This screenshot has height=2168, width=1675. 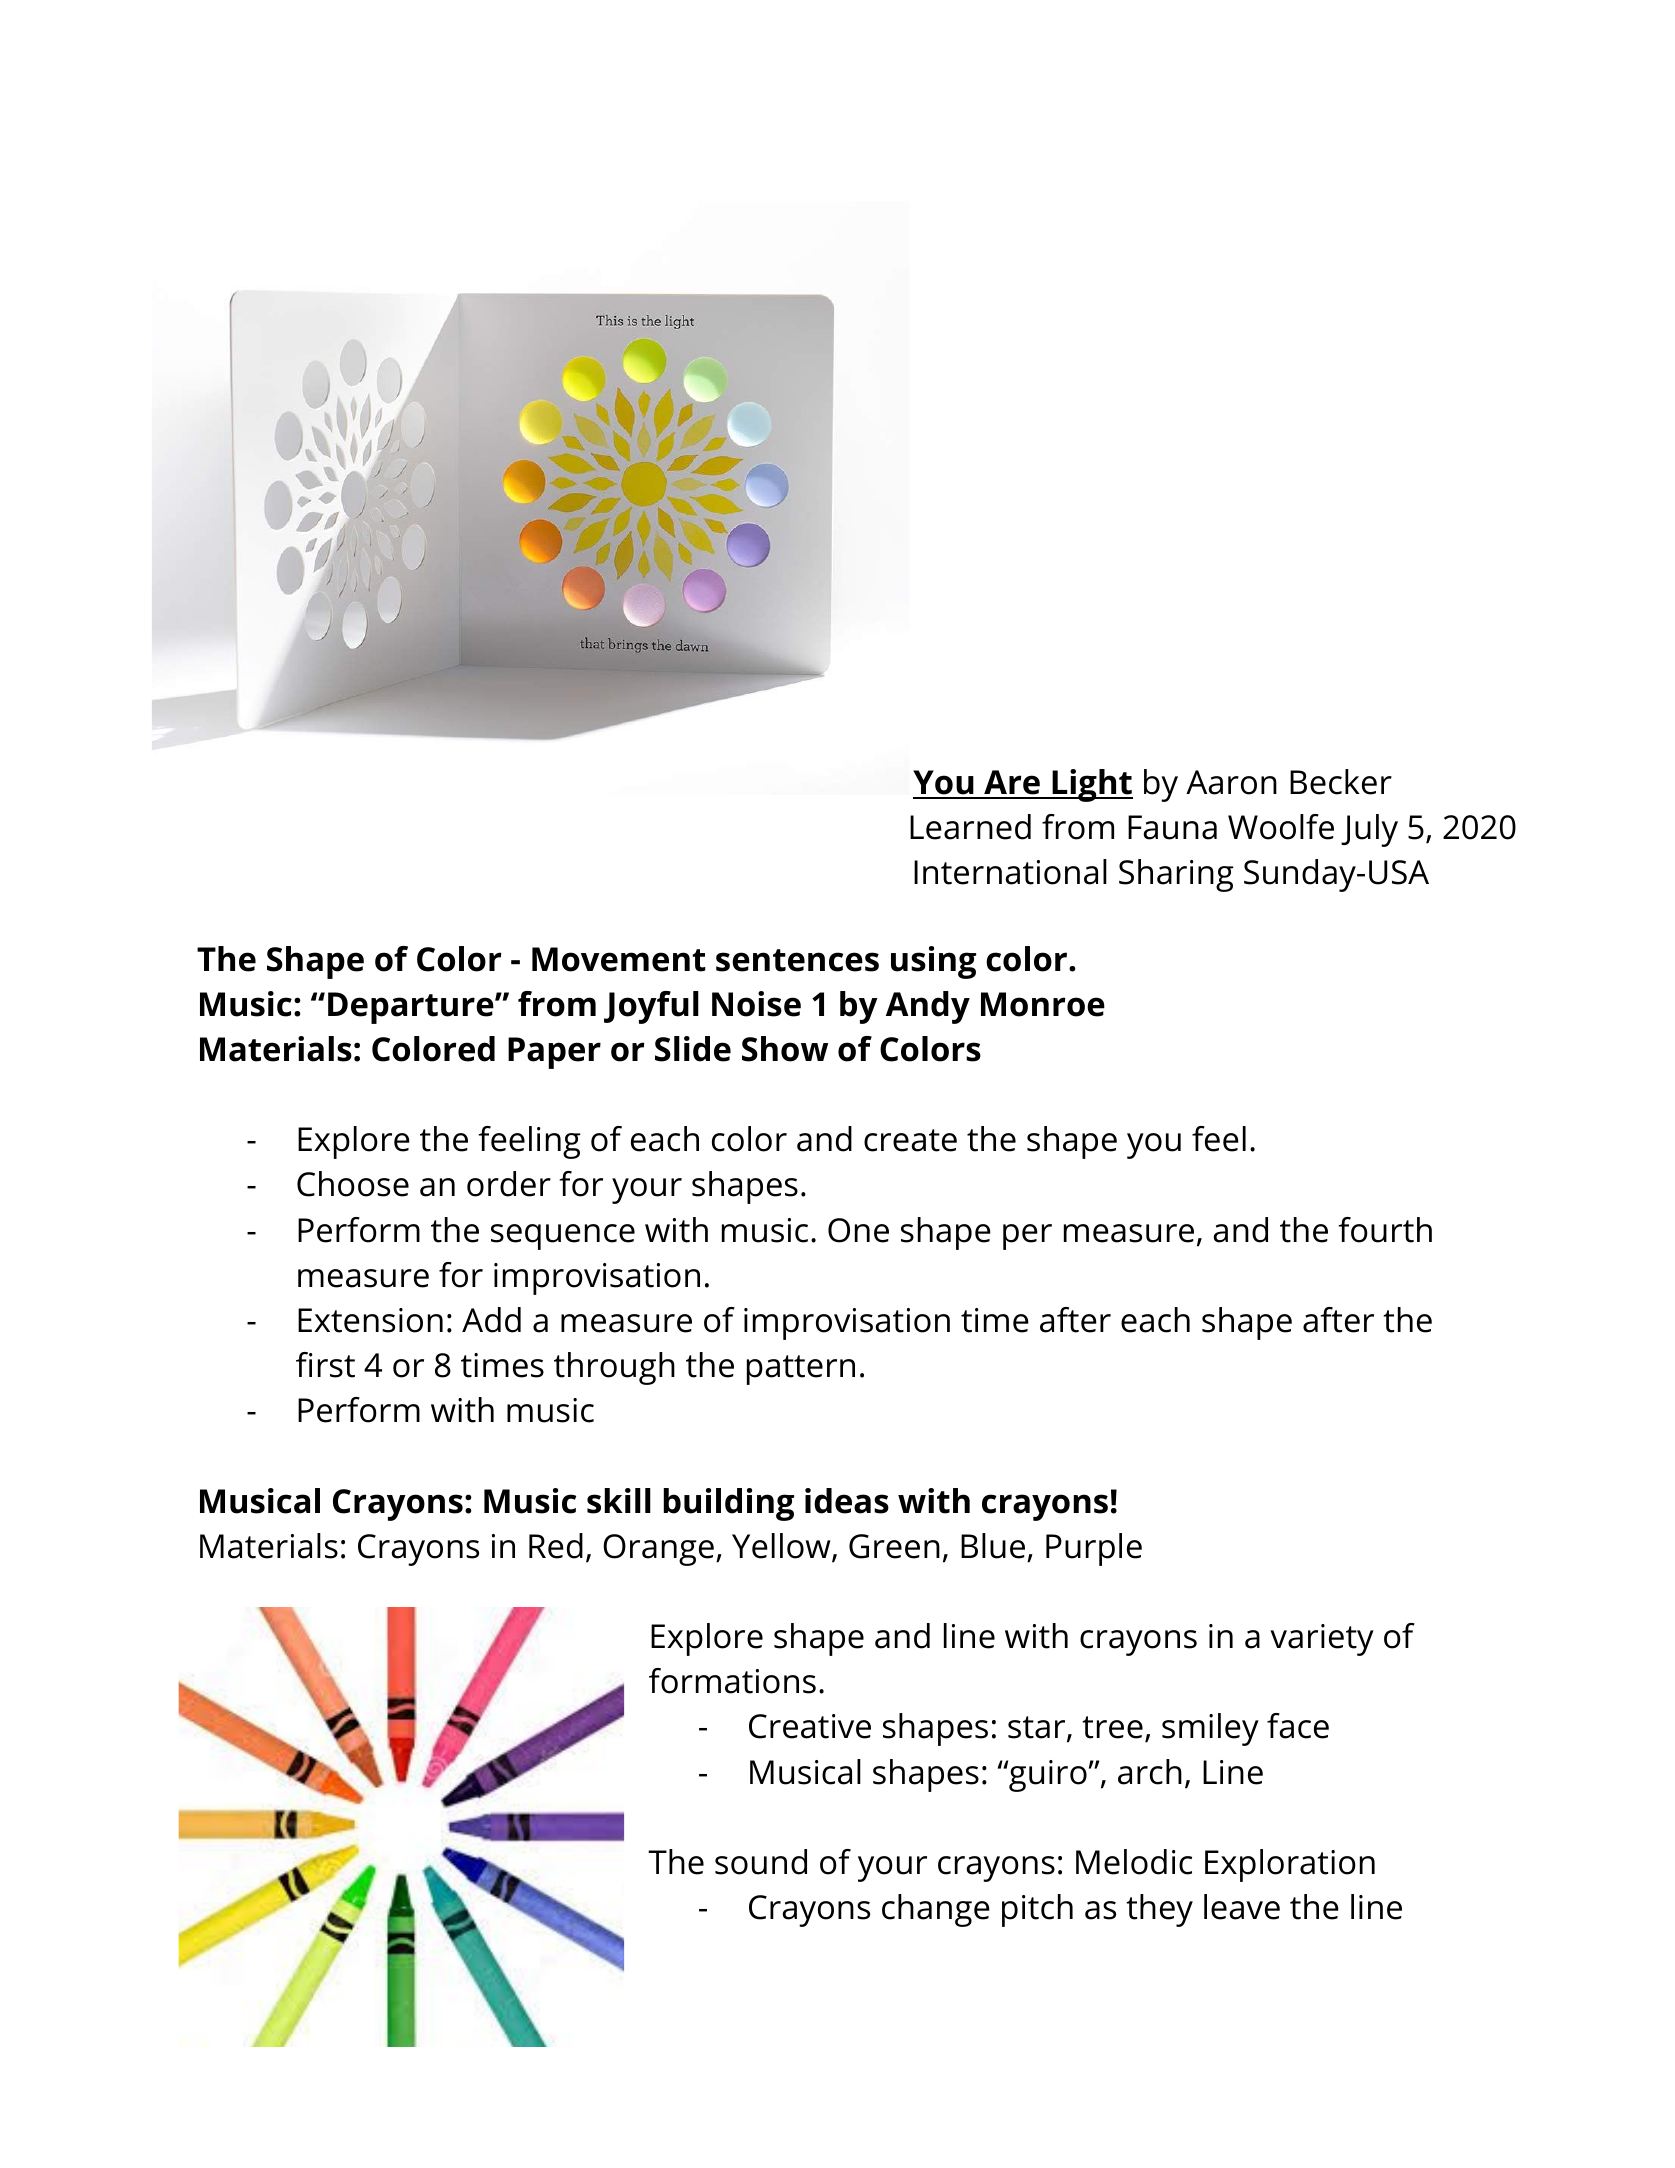 I want to click on Movement, so click(x=619, y=959).
